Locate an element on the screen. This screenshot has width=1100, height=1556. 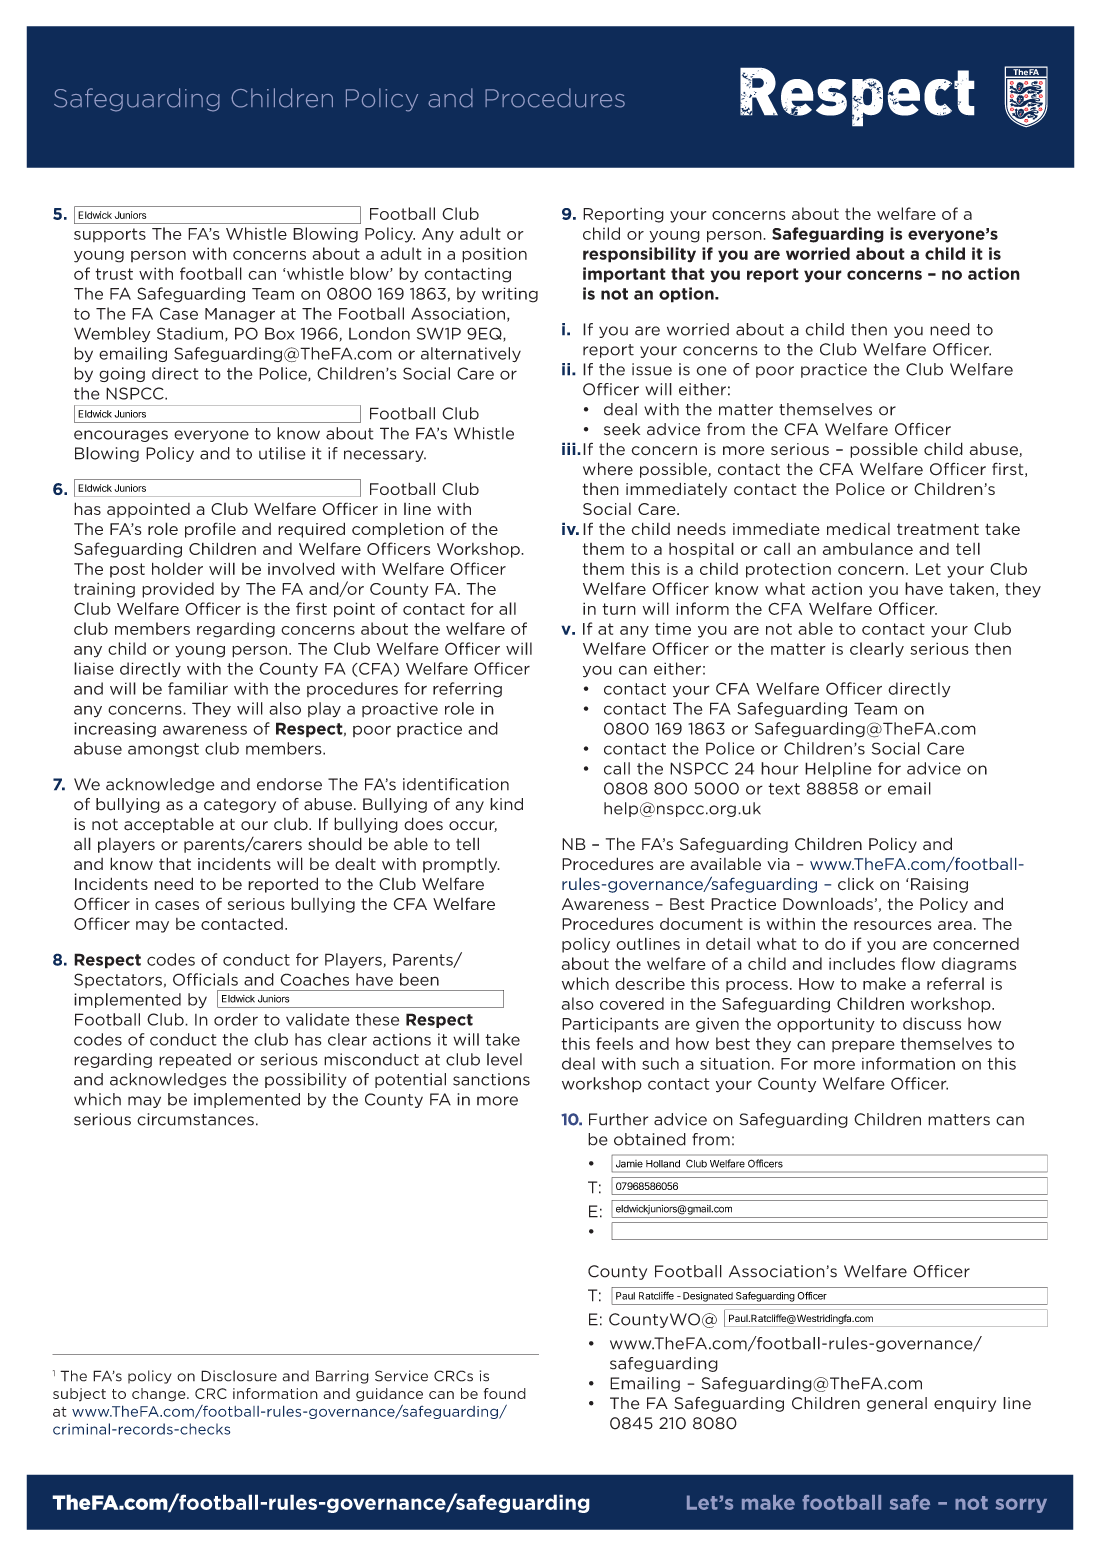
found is located at coordinates (505, 1393).
